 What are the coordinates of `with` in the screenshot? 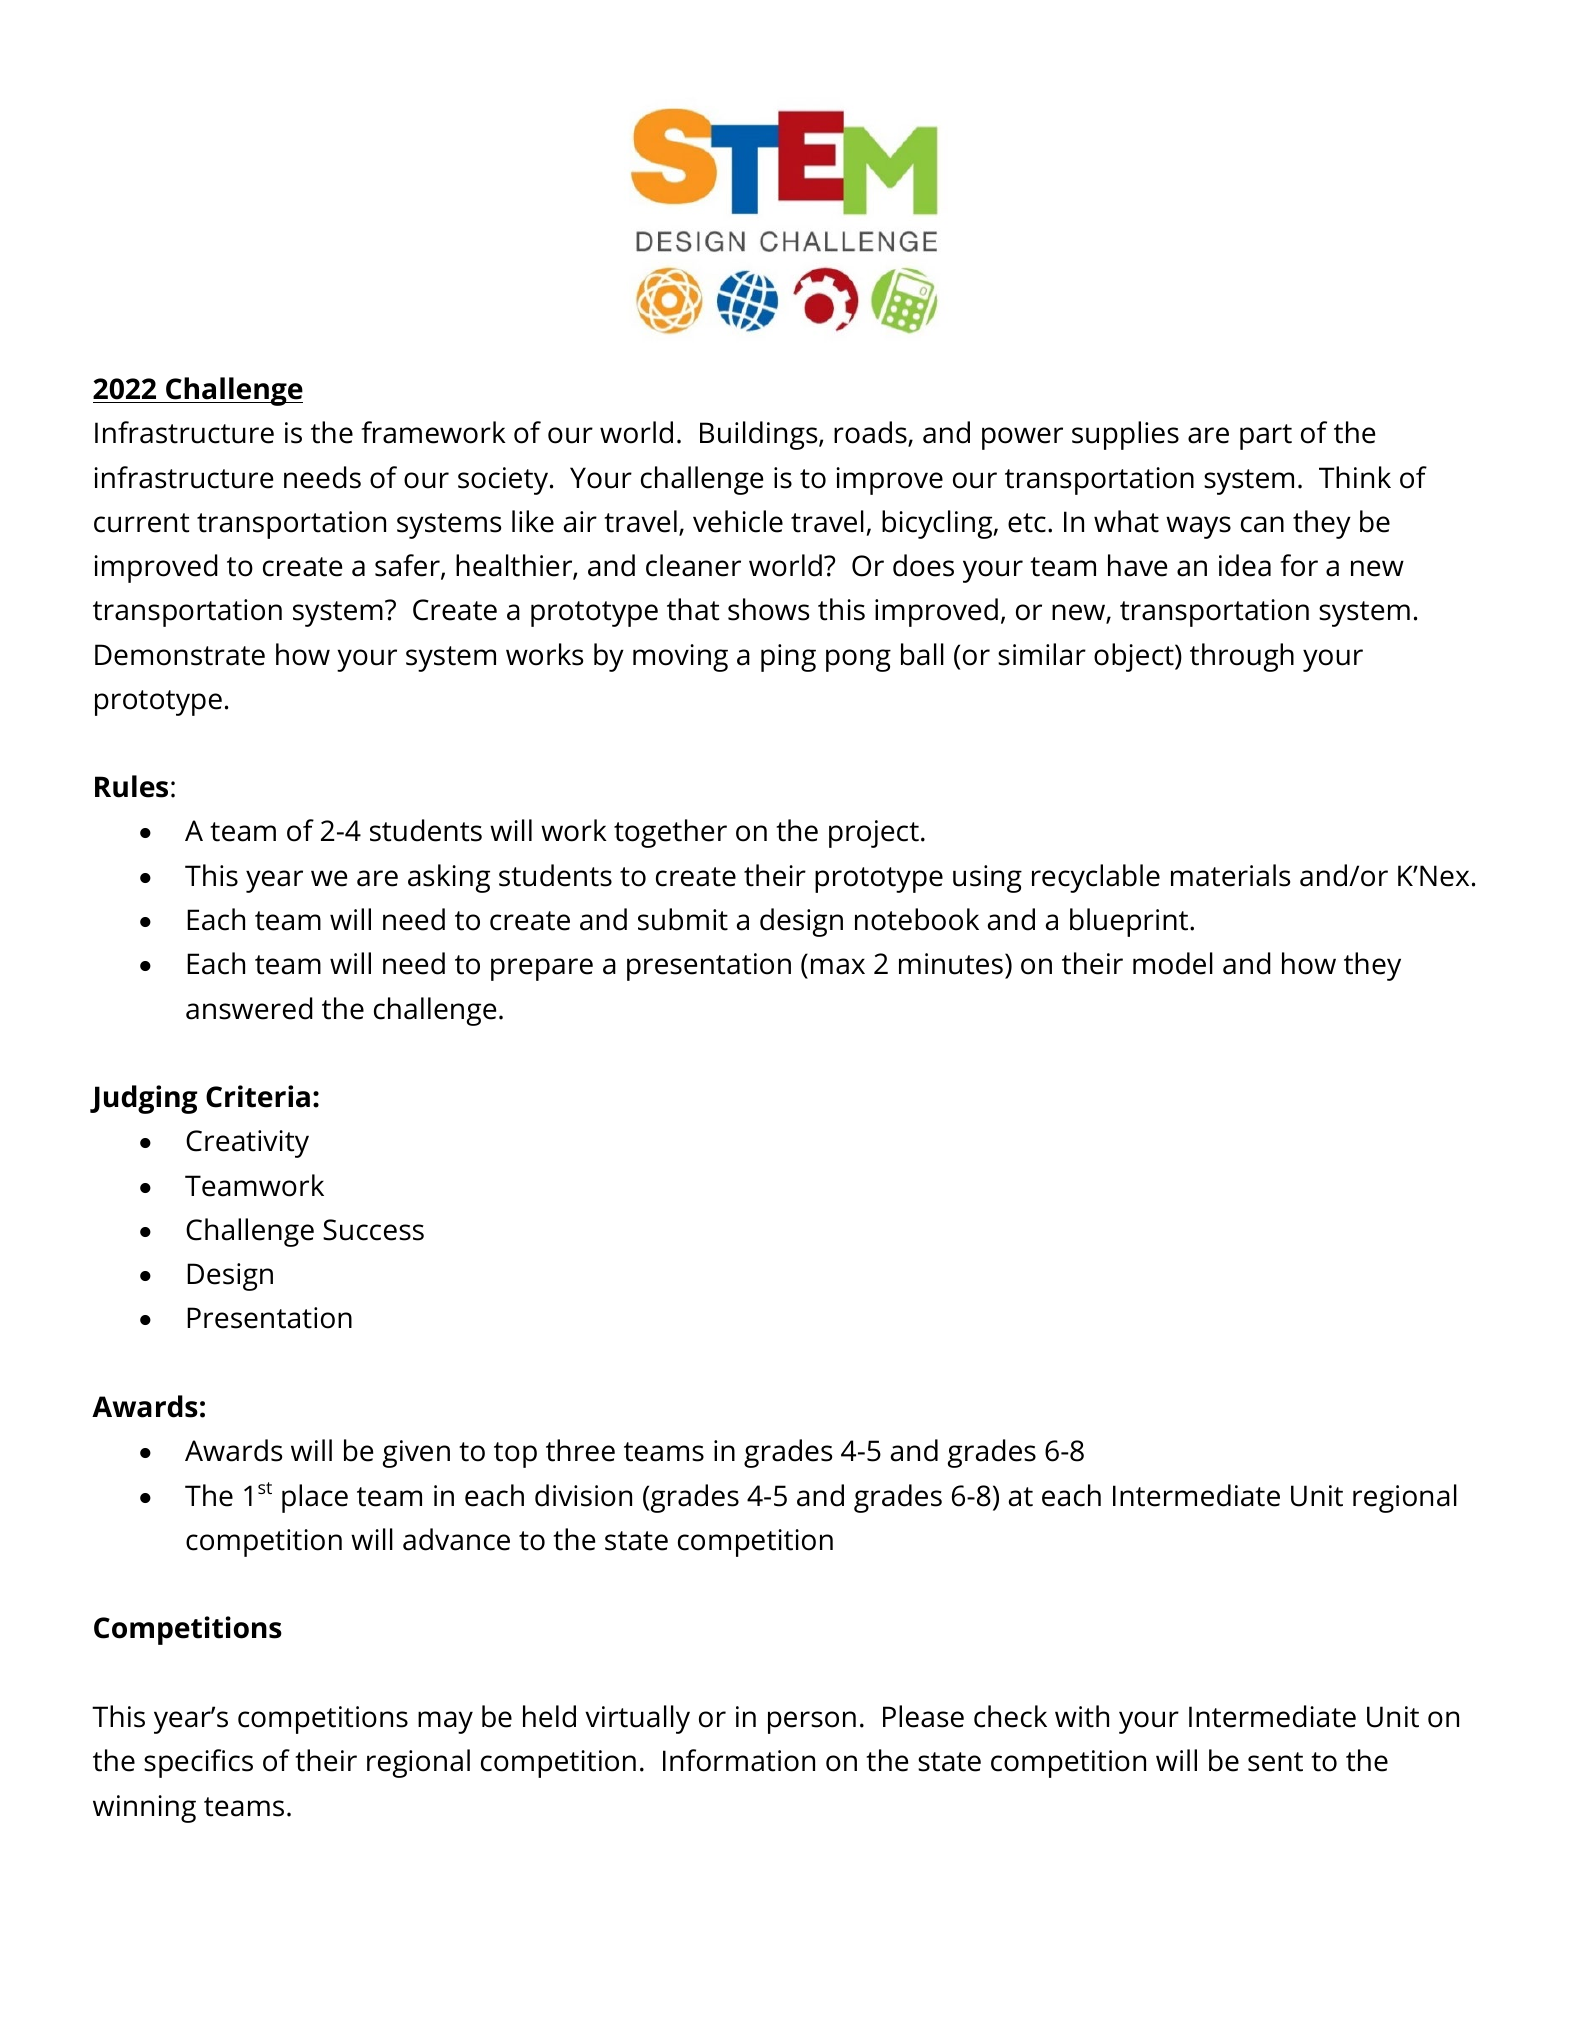 It's located at (1082, 1716).
